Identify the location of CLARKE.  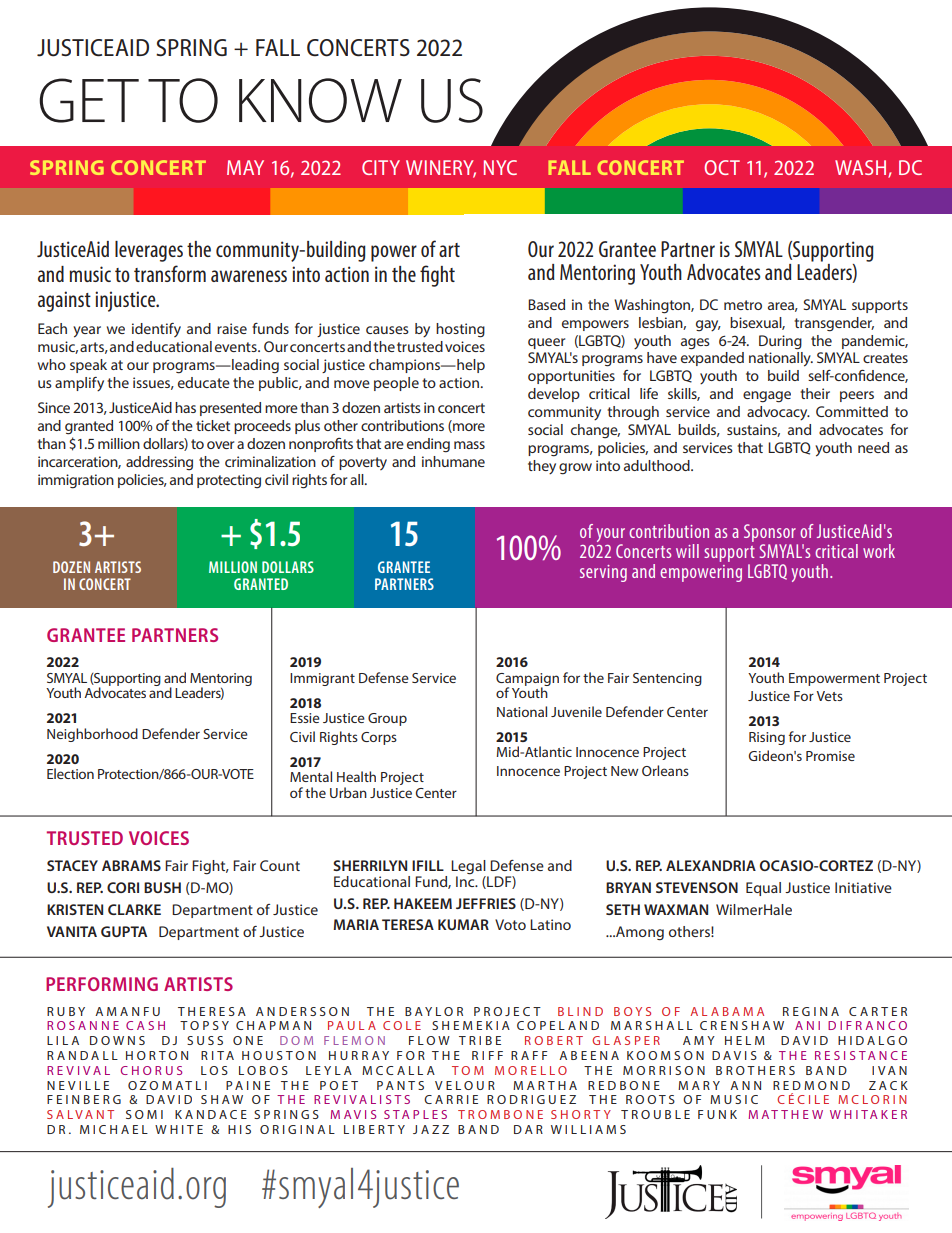
(134, 909).
